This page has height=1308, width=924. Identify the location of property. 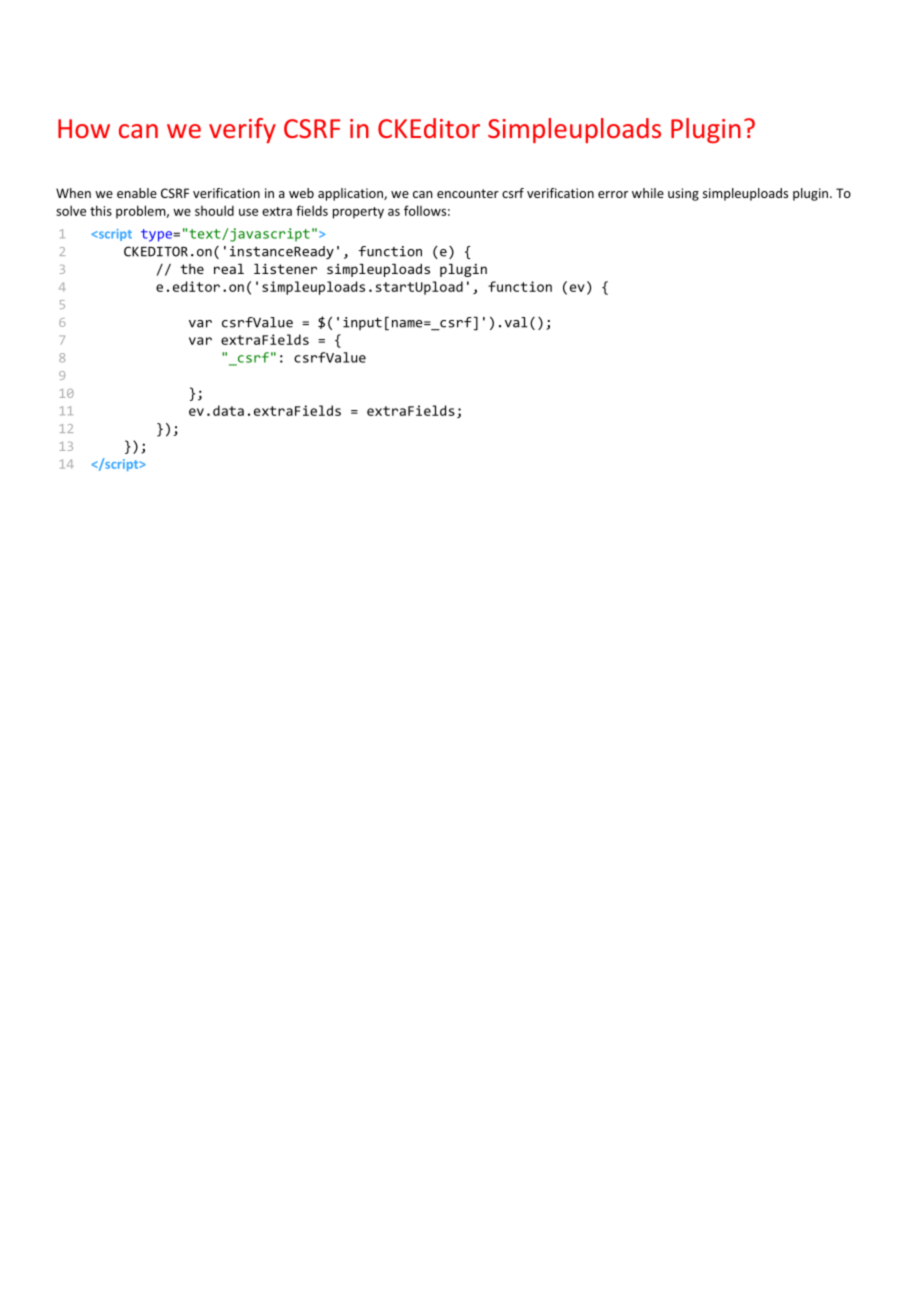
(358, 213).
